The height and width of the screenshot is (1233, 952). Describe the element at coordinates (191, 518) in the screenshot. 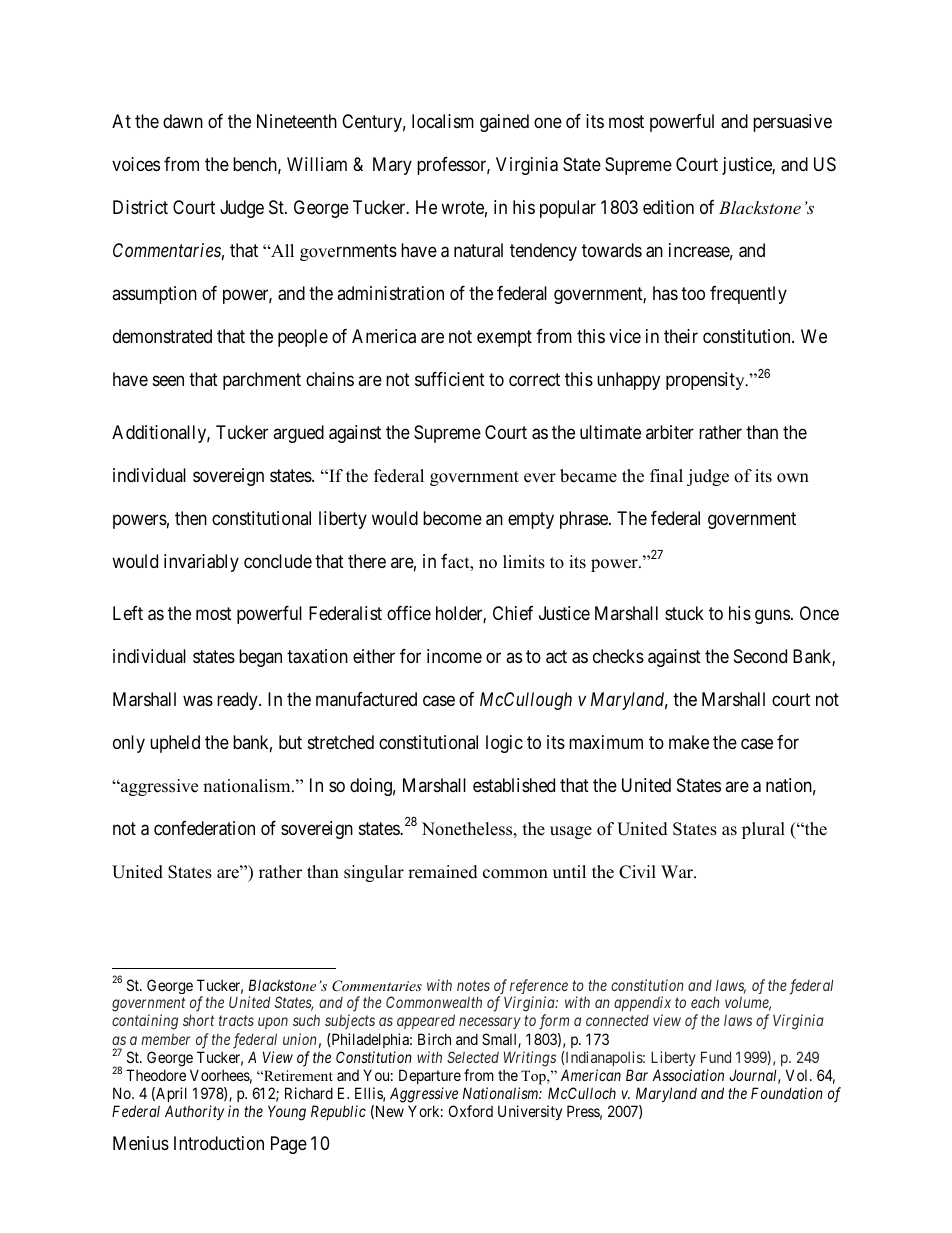

I see `then` at that location.
